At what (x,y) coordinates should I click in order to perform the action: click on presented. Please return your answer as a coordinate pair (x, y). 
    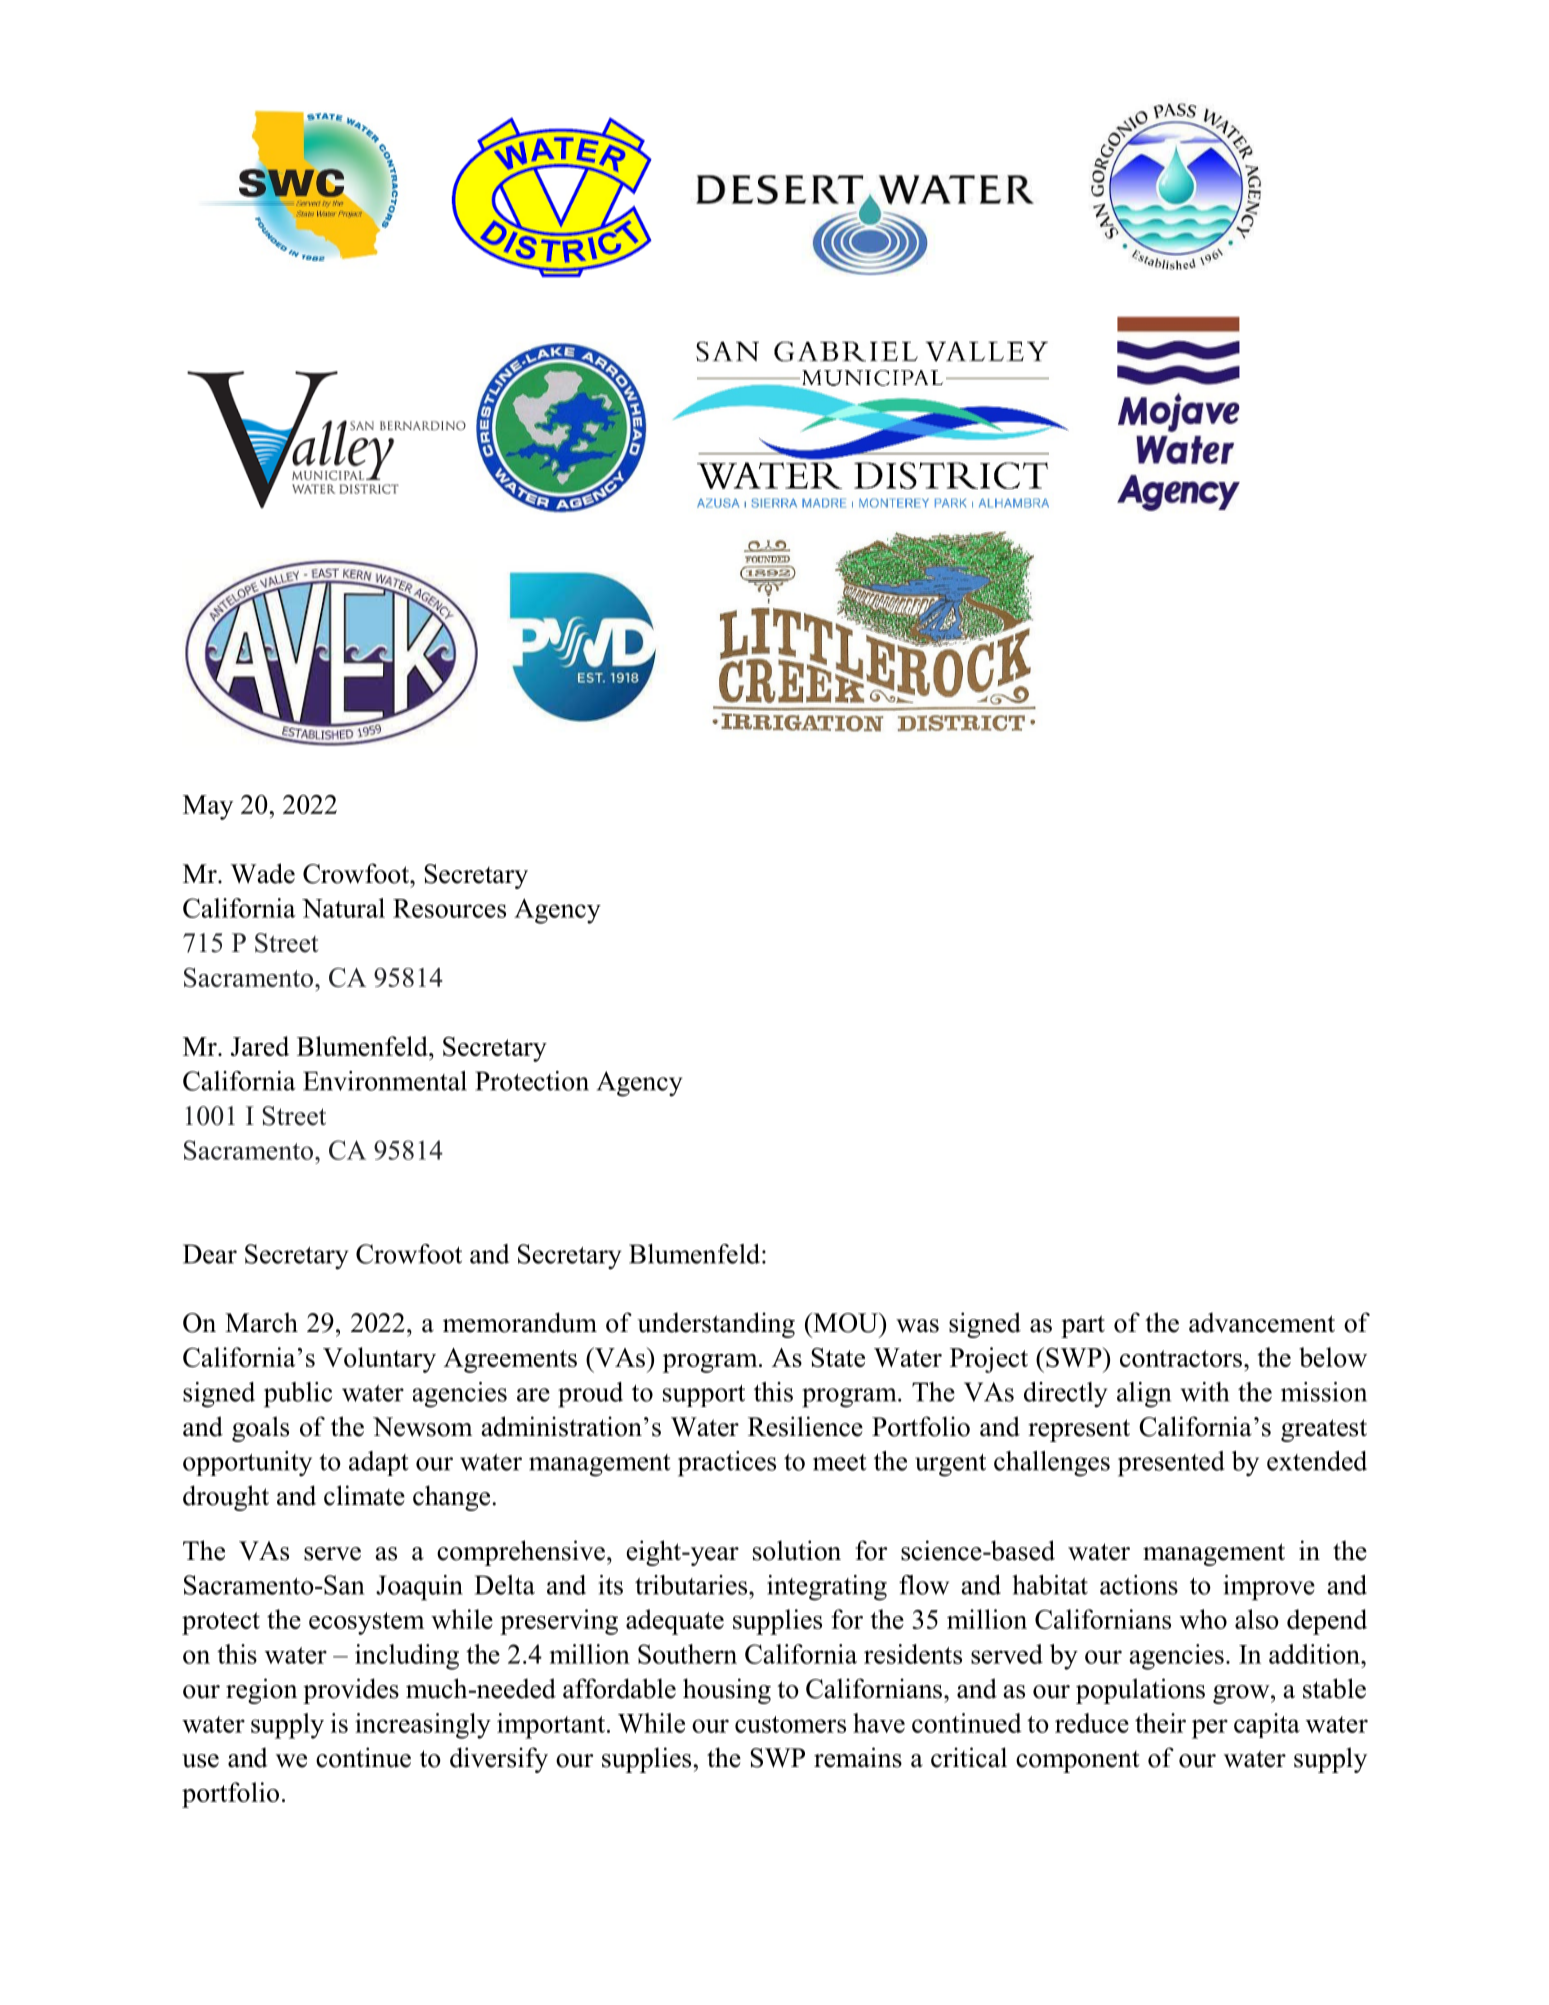
    Looking at the image, I should click on (1171, 1464).
